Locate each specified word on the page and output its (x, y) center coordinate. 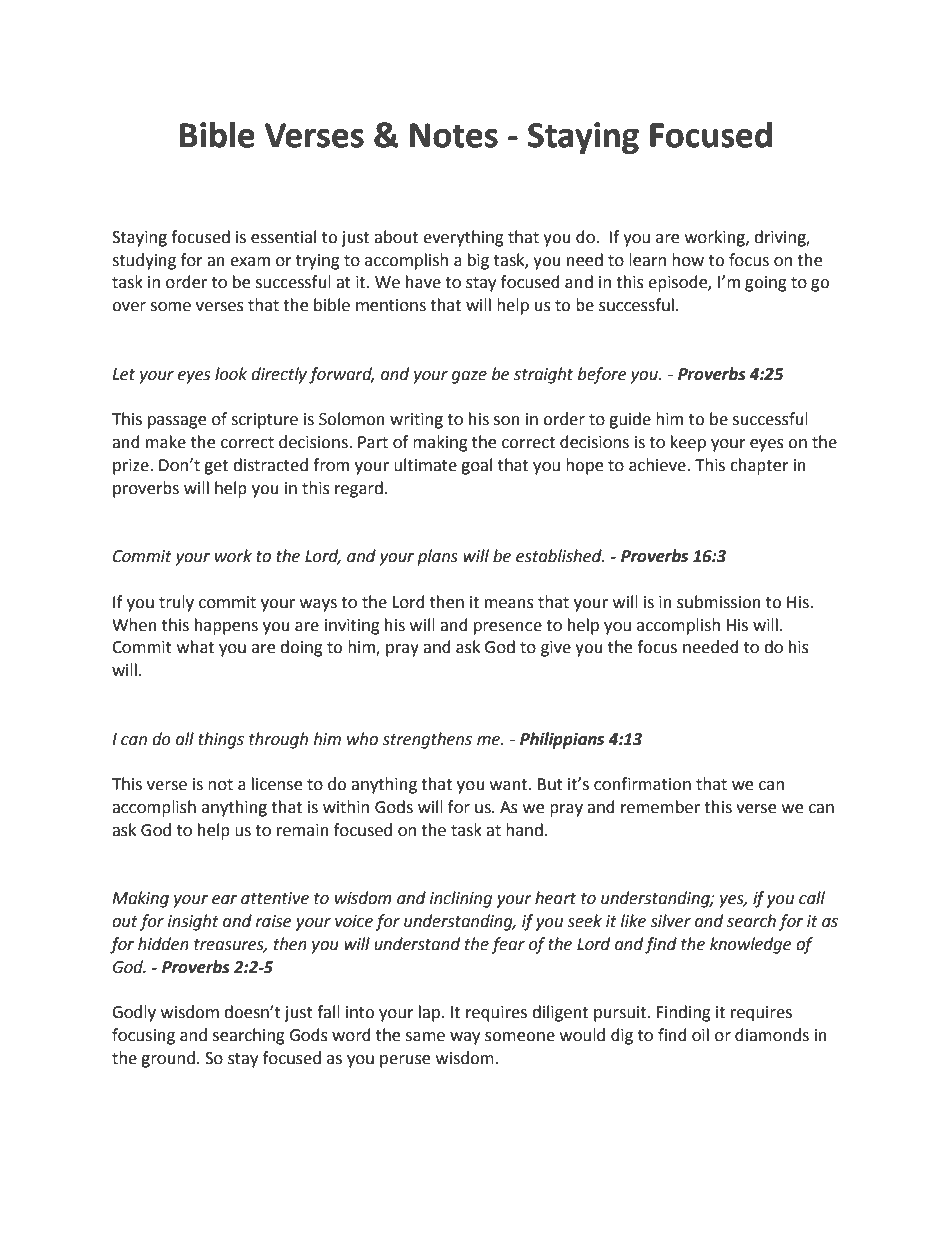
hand (524, 830)
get (216, 467)
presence (508, 628)
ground (168, 1059)
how (688, 260)
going (766, 284)
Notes (454, 135)
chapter (759, 466)
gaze (469, 377)
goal (476, 466)
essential (283, 237)
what (195, 647)
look (231, 374)
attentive (275, 898)
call (812, 898)
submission (719, 602)
